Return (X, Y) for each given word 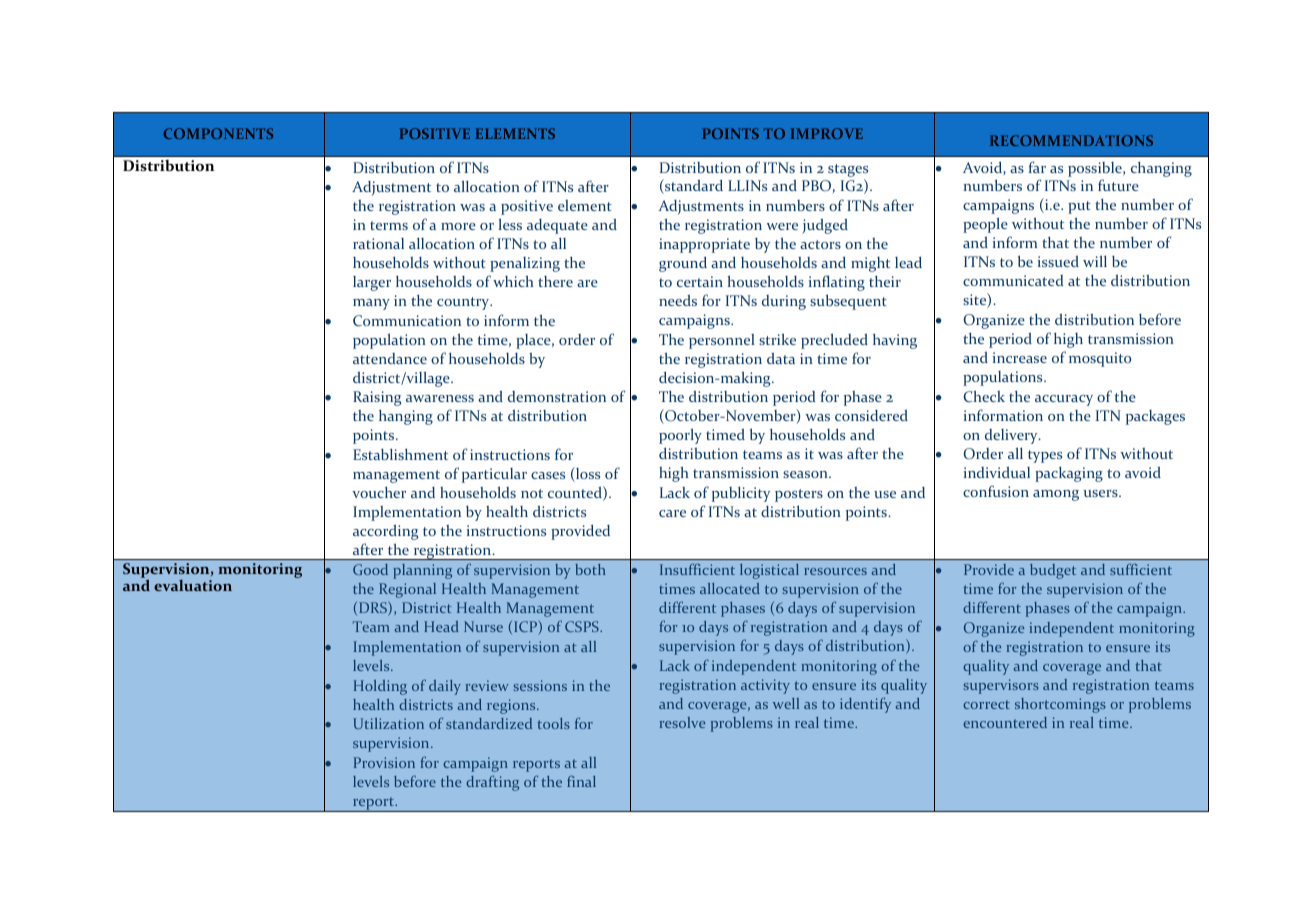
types (1045, 456)
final (581, 781)
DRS (374, 608)
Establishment (400, 454)
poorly (680, 436)
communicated (1013, 280)
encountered (1005, 722)
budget (1053, 571)
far (1037, 167)
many (371, 304)
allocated (730, 588)
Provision (384, 762)
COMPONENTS (218, 133)
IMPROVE (827, 133)
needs (678, 300)
